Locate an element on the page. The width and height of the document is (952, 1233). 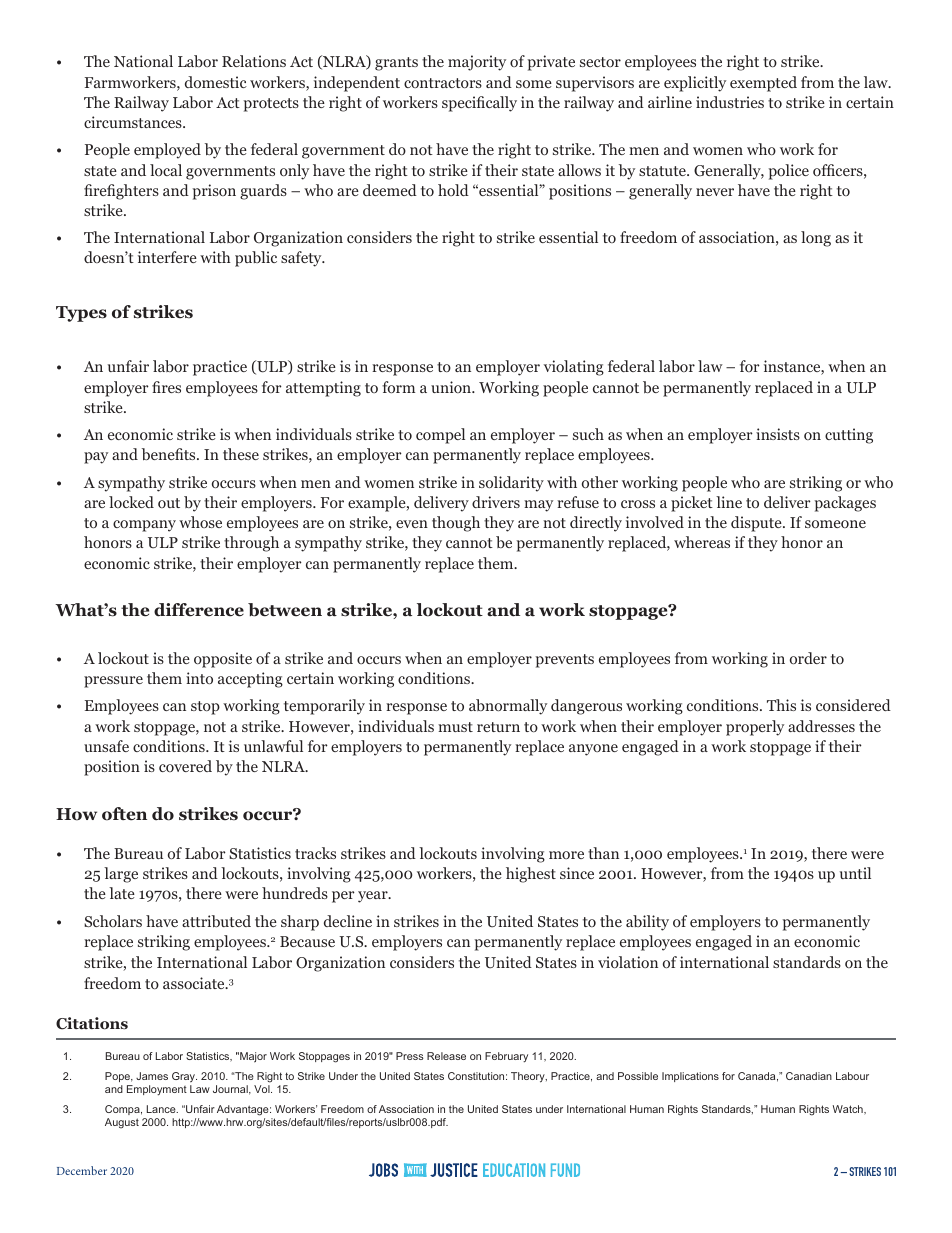
properly is located at coordinates (755, 728).
